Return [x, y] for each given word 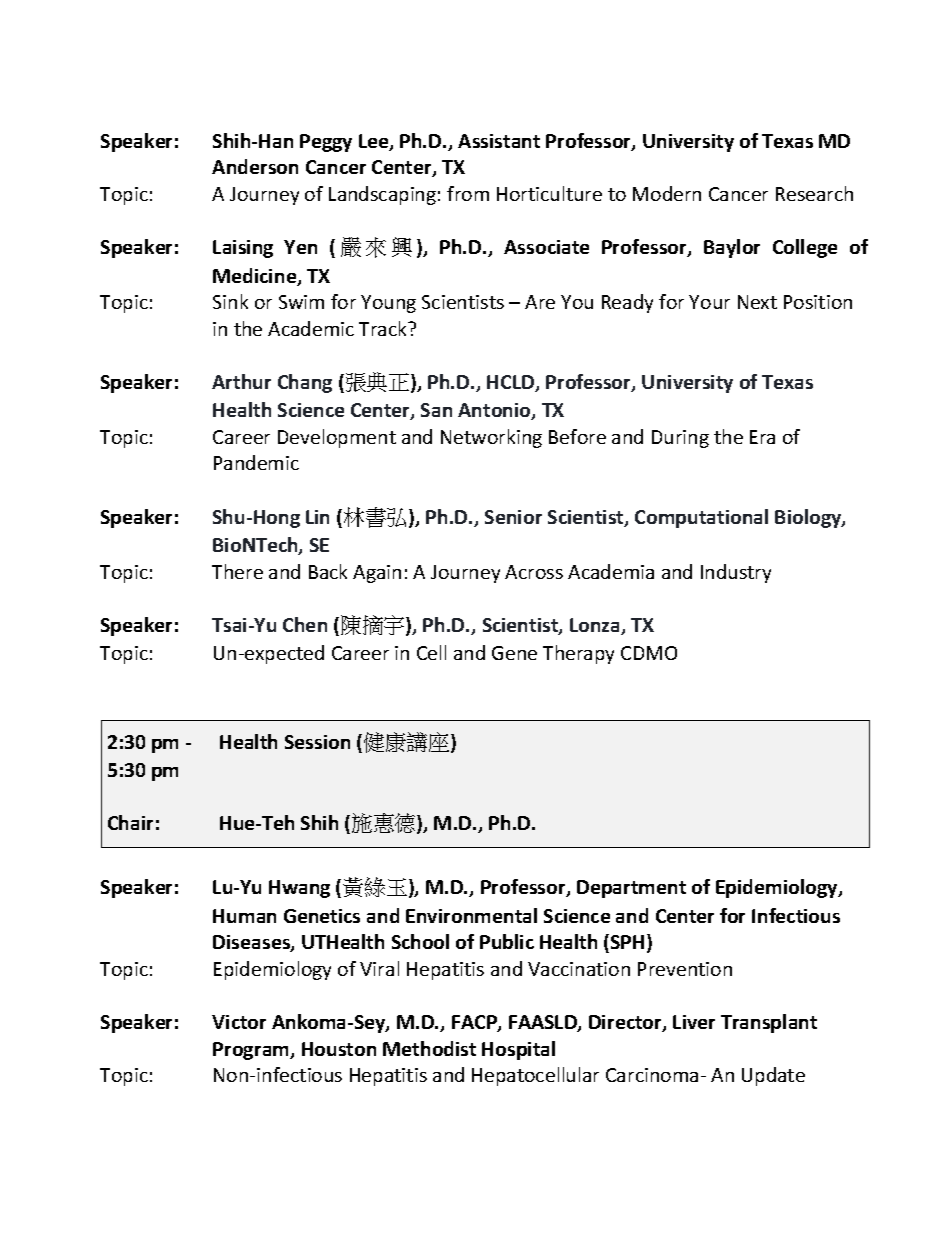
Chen [305, 624]
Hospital [518, 1050]
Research [814, 193]
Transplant [769, 1023]
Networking [491, 438]
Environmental [471, 915]
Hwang [299, 889]
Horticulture [549, 193]
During [680, 439]
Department [631, 889]
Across [534, 572]
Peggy [326, 143]
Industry [736, 573]
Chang [305, 383]
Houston [339, 1049]
